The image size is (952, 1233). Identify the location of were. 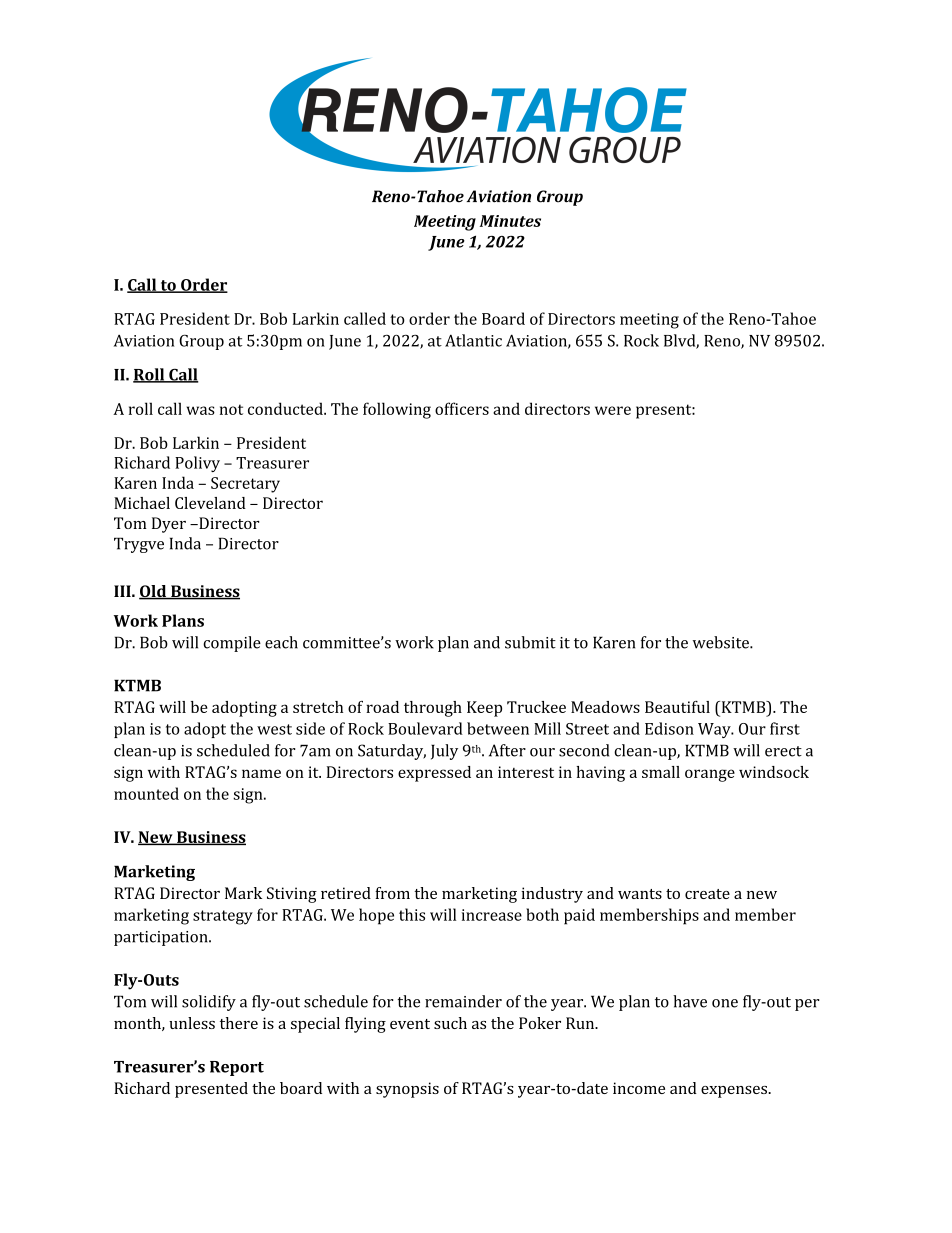
(613, 410).
